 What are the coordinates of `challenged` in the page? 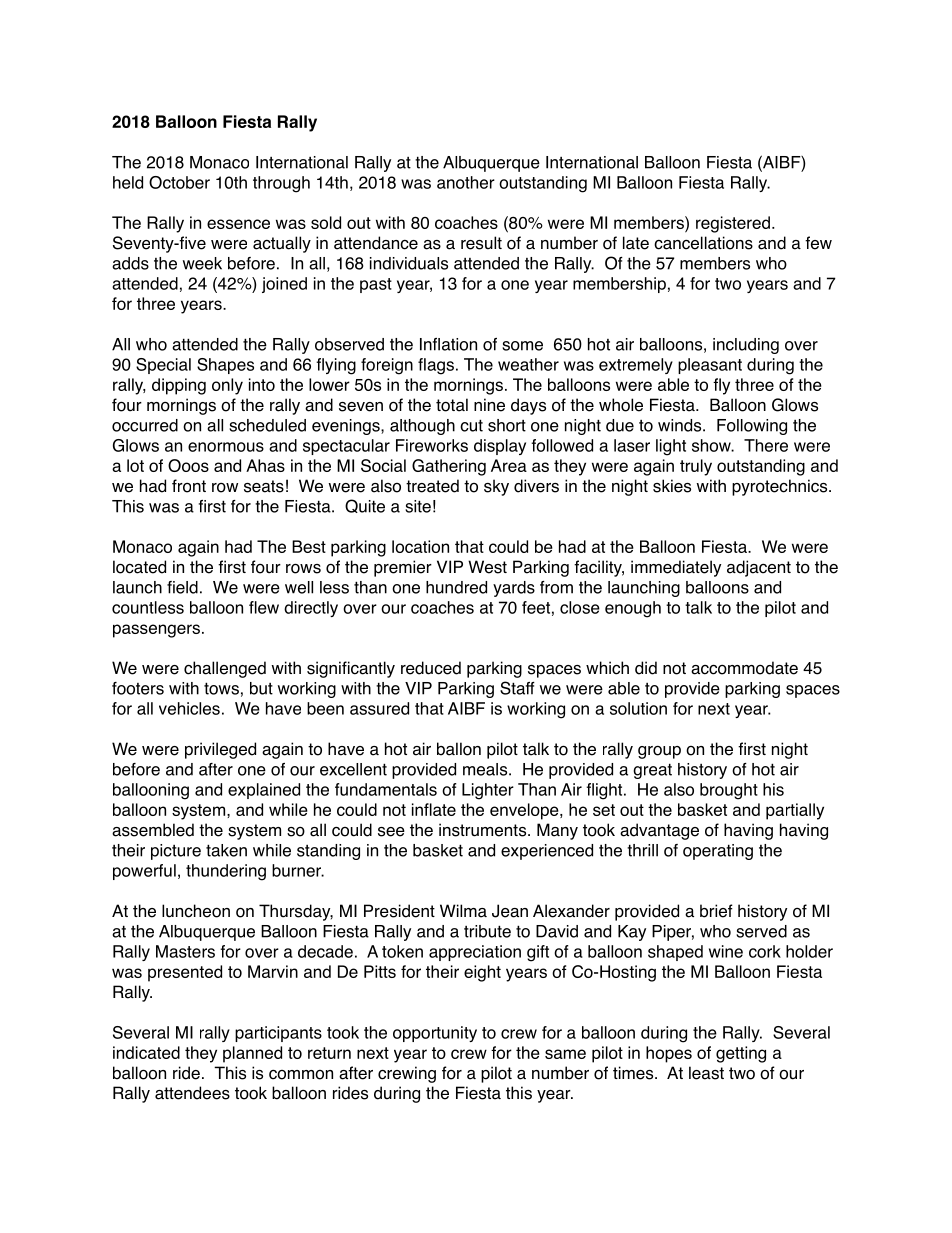 It's located at (225, 669).
